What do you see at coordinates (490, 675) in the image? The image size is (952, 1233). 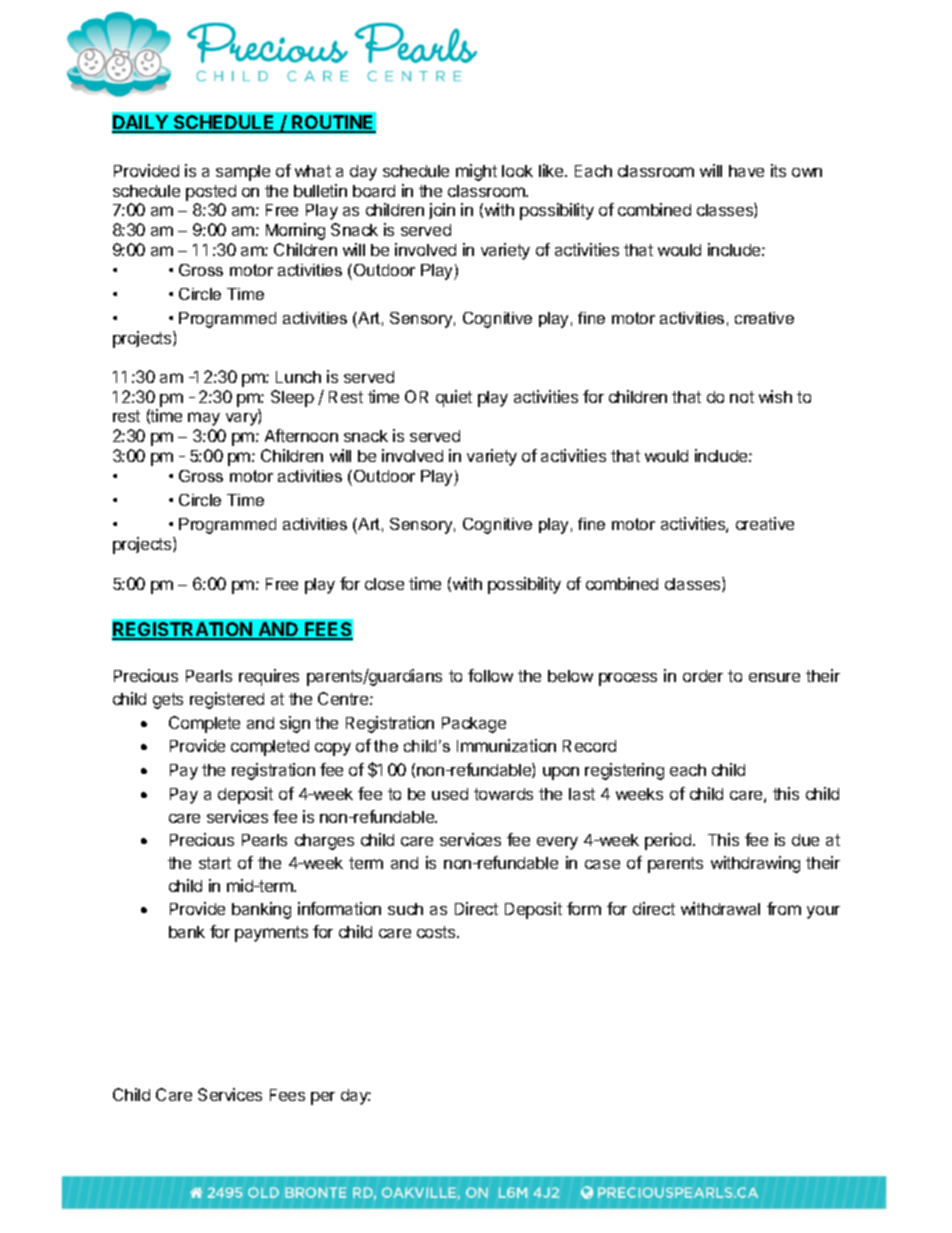 I see `follow` at bounding box center [490, 675].
